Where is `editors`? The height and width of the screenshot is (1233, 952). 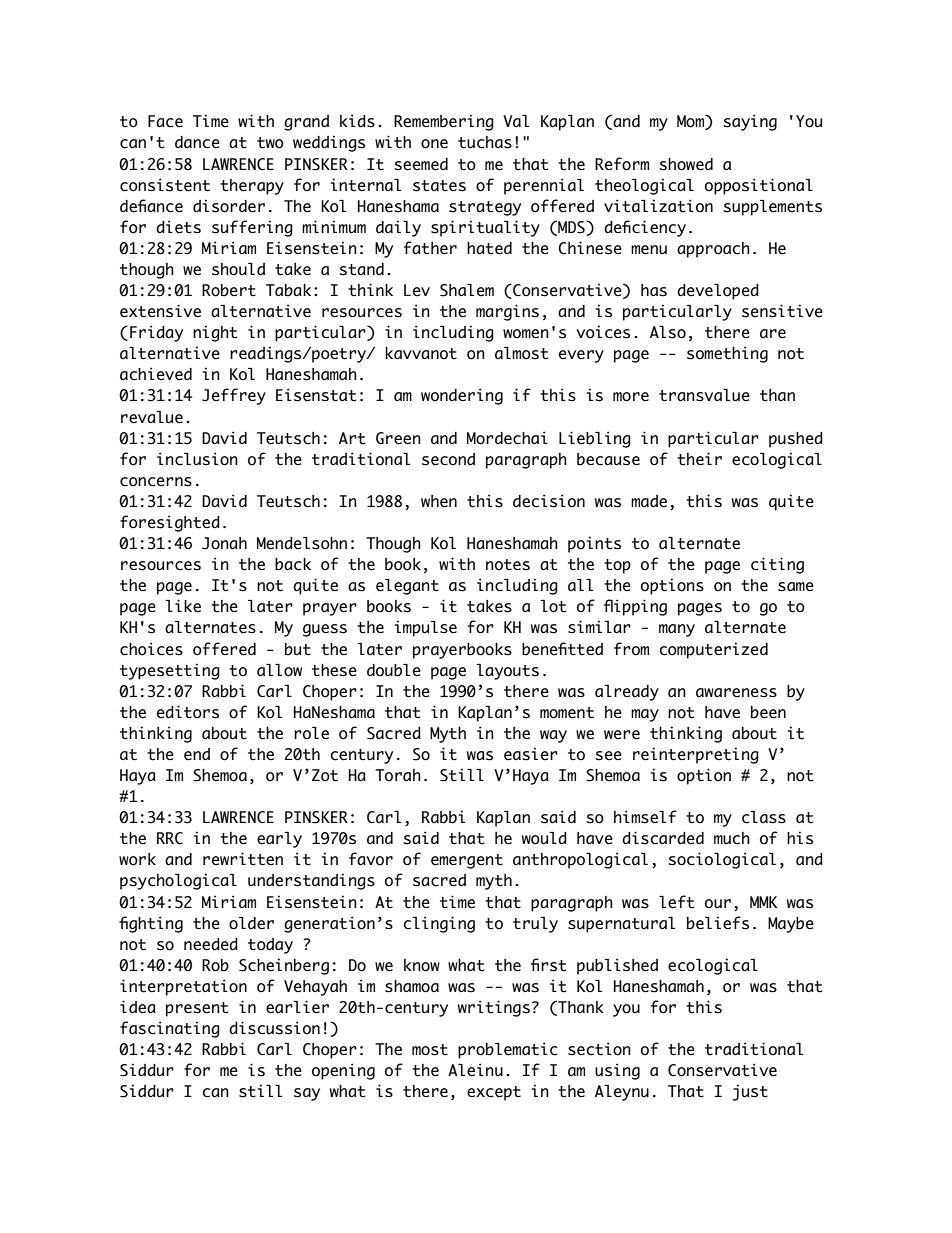 editors is located at coordinates (188, 712).
